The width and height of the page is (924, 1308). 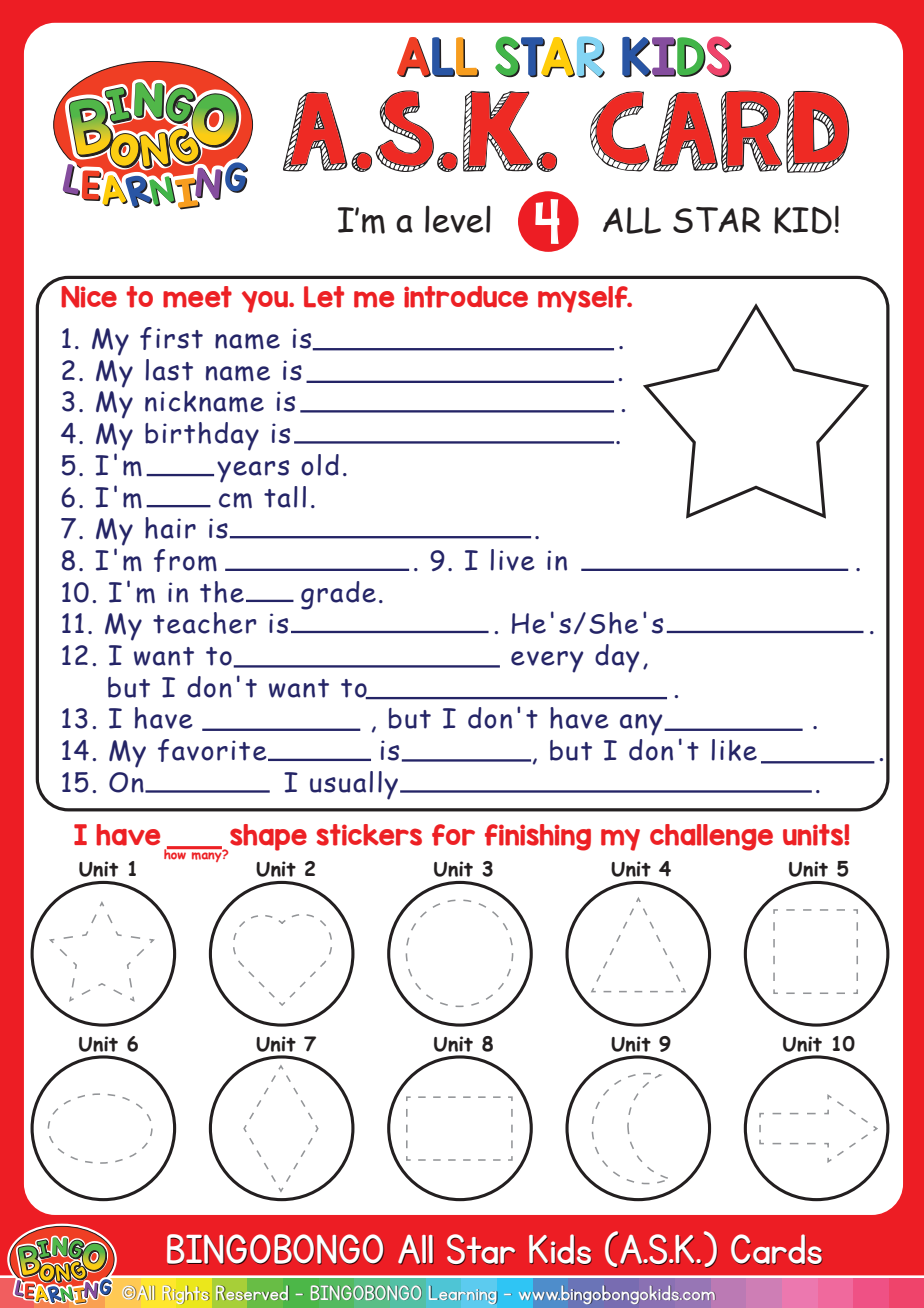 I want to click on grade, so click(x=338, y=595).
